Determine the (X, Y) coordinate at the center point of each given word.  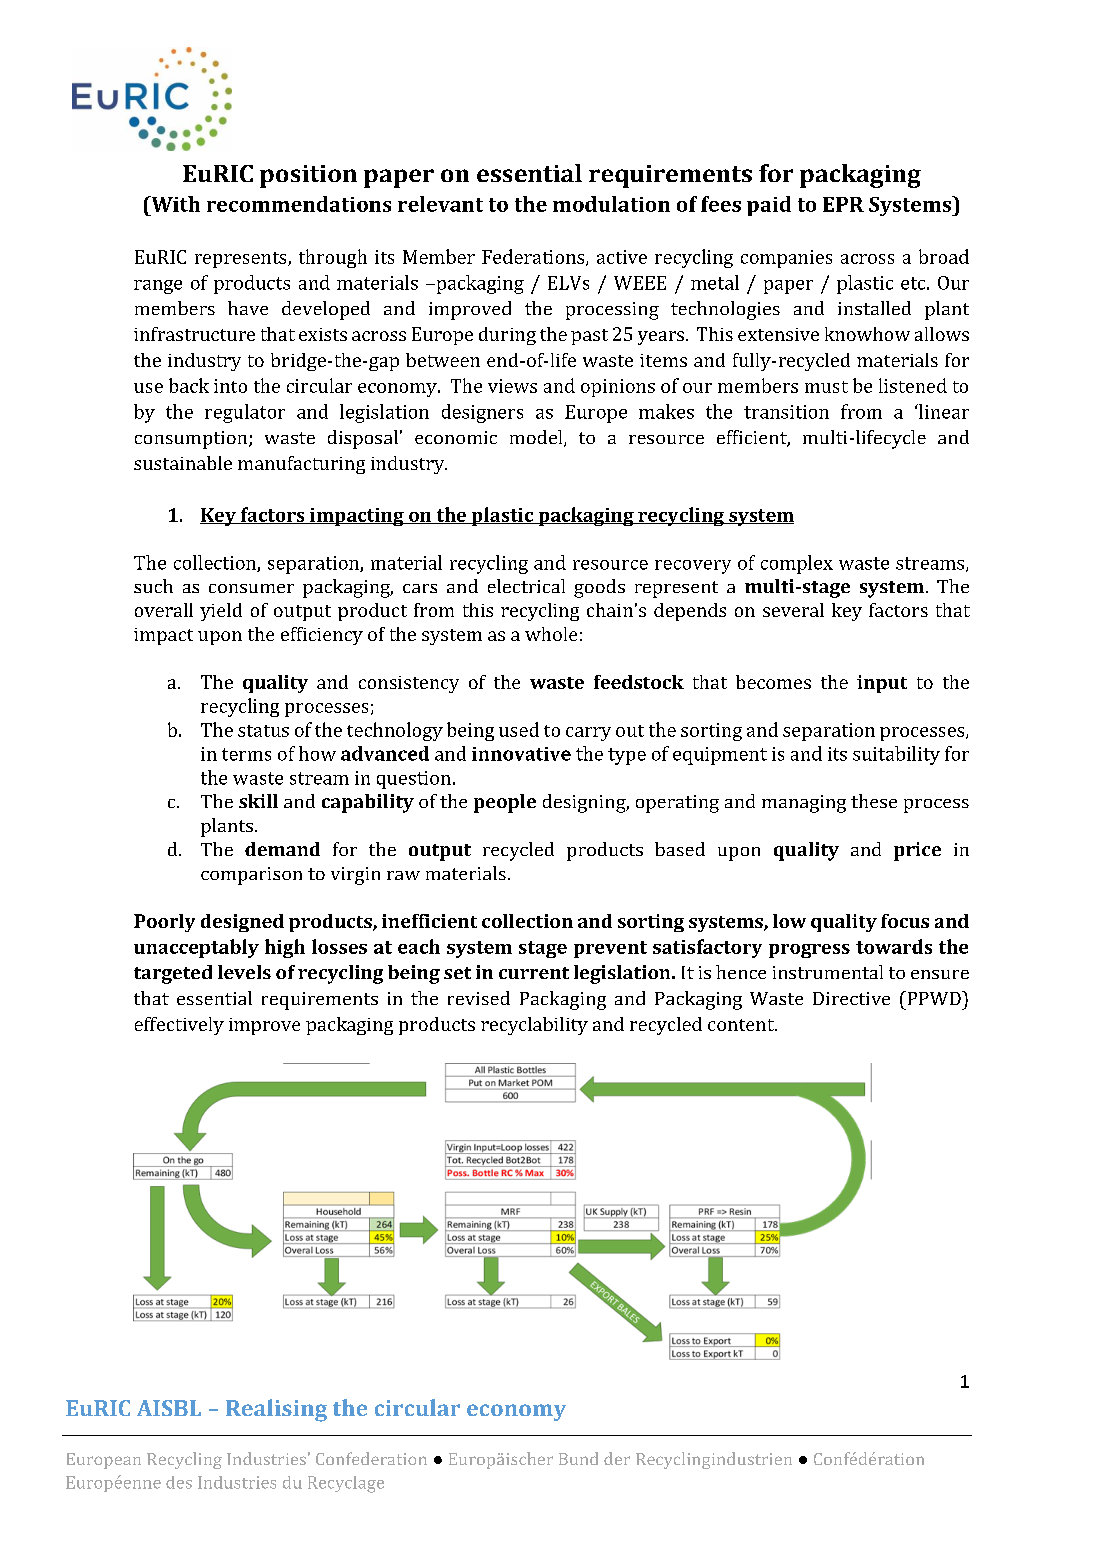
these (874, 801)
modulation (611, 204)
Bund (578, 1458)
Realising (276, 1410)
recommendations (299, 204)
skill (258, 801)
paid (769, 206)
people (505, 803)
